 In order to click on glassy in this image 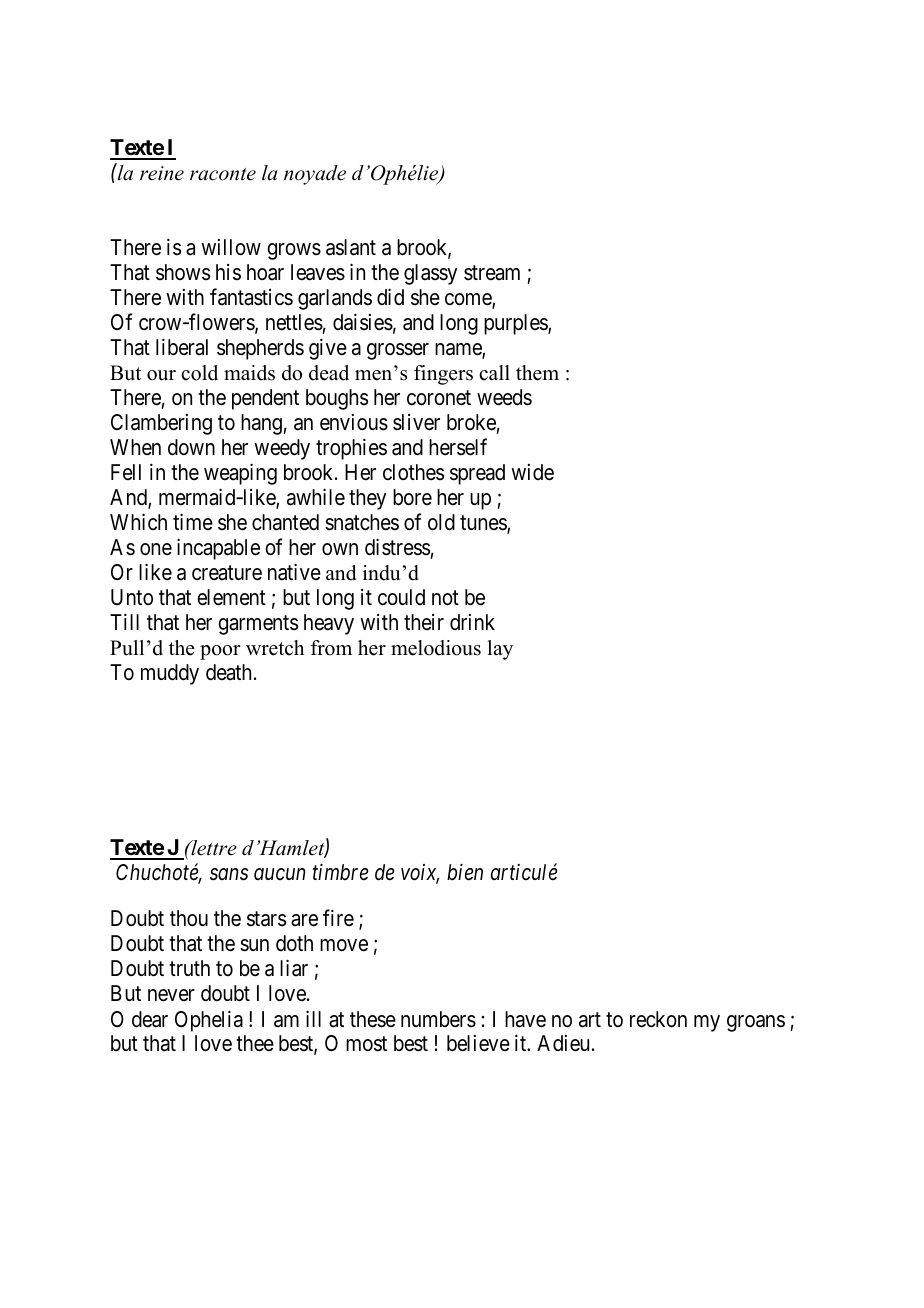, I will do `click(430, 274)`.
